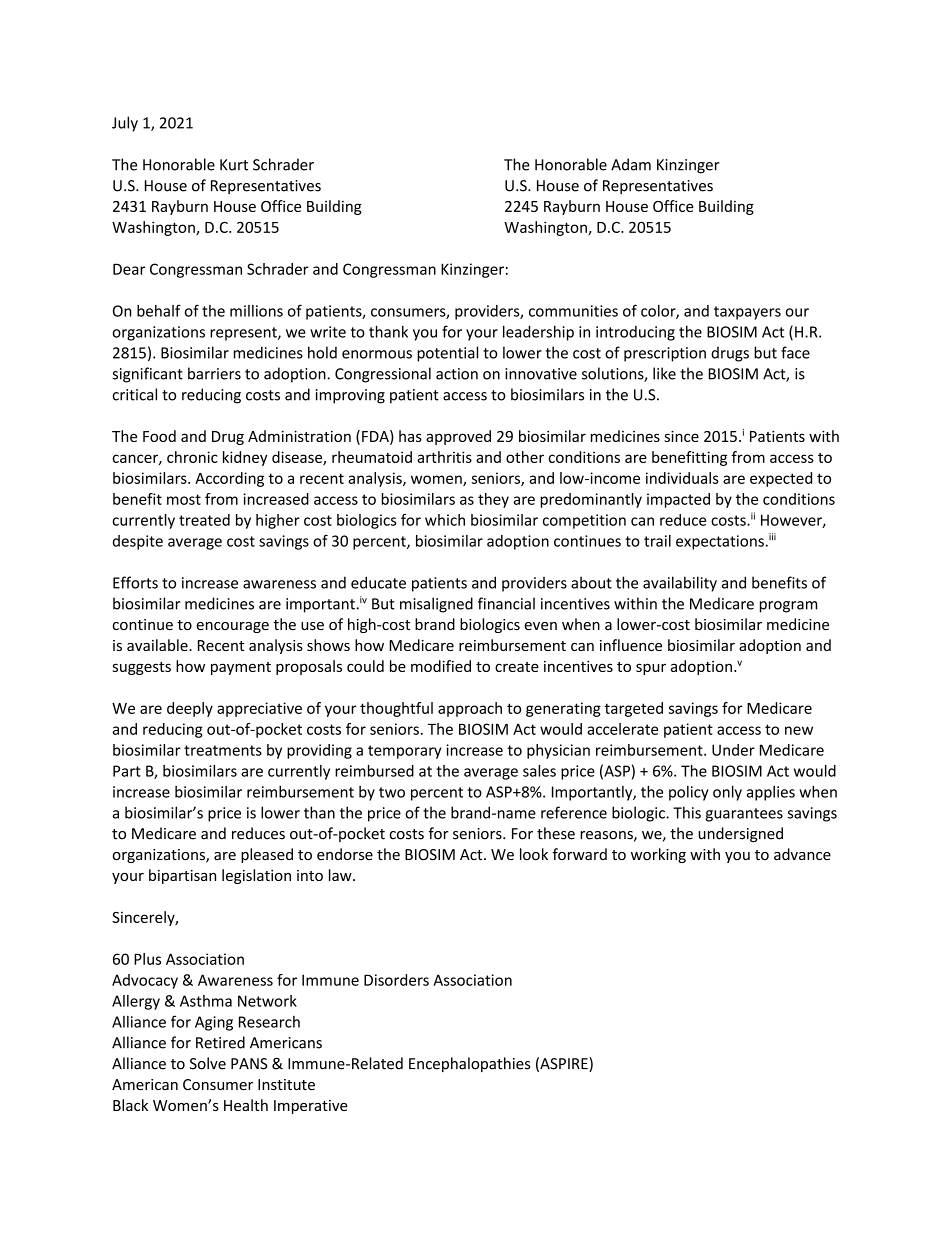 The width and height of the document is (952, 1233). Describe the element at coordinates (727, 793) in the document. I see `only` at that location.
